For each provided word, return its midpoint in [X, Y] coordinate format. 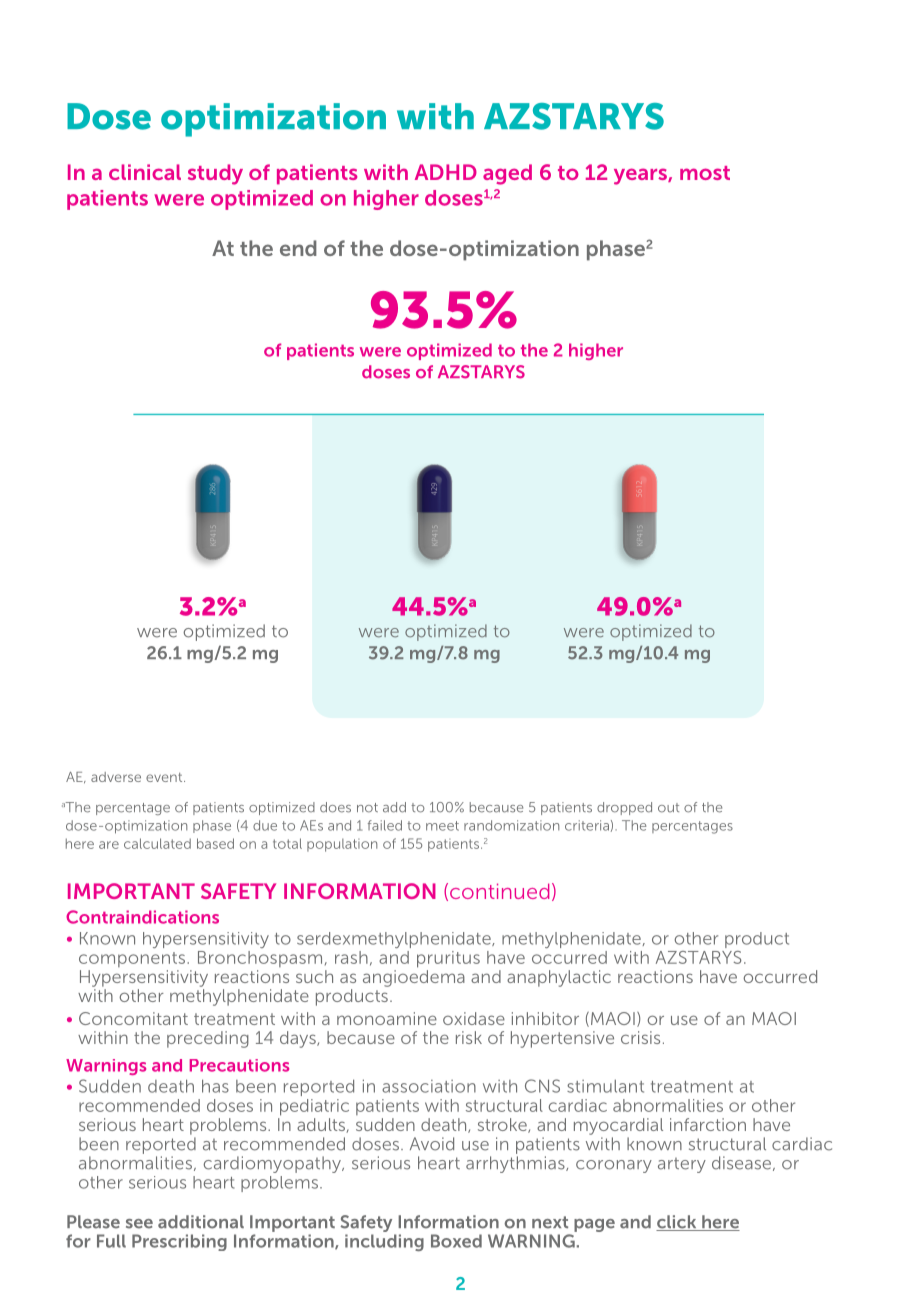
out [668, 808]
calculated [157, 843]
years [641, 176]
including [384, 1242]
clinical [145, 172]
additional [201, 1222]
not [367, 808]
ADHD [446, 172]
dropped [624, 808]
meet [442, 826]
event [165, 777]
